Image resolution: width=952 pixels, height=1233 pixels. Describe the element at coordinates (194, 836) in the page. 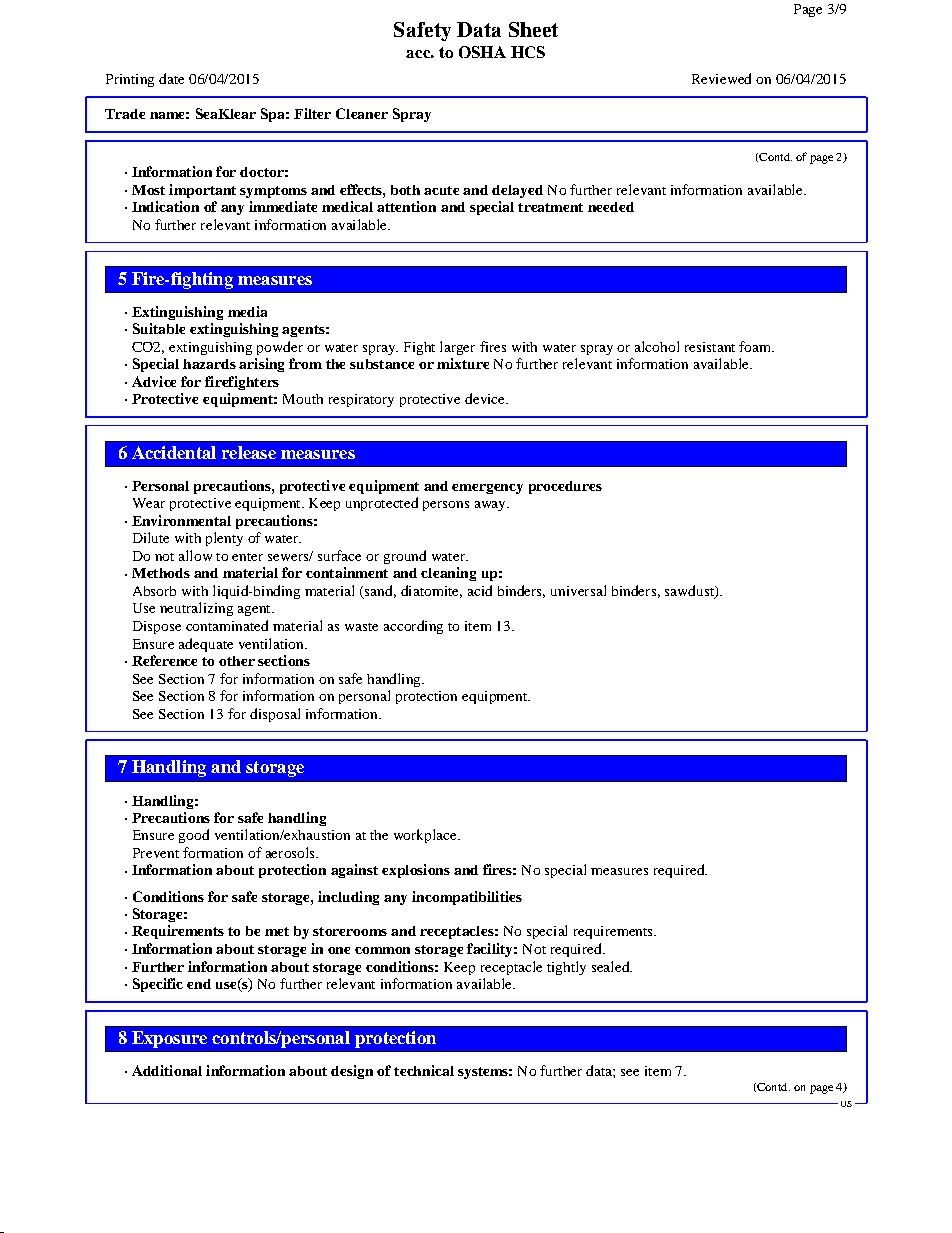

I see `good` at that location.
